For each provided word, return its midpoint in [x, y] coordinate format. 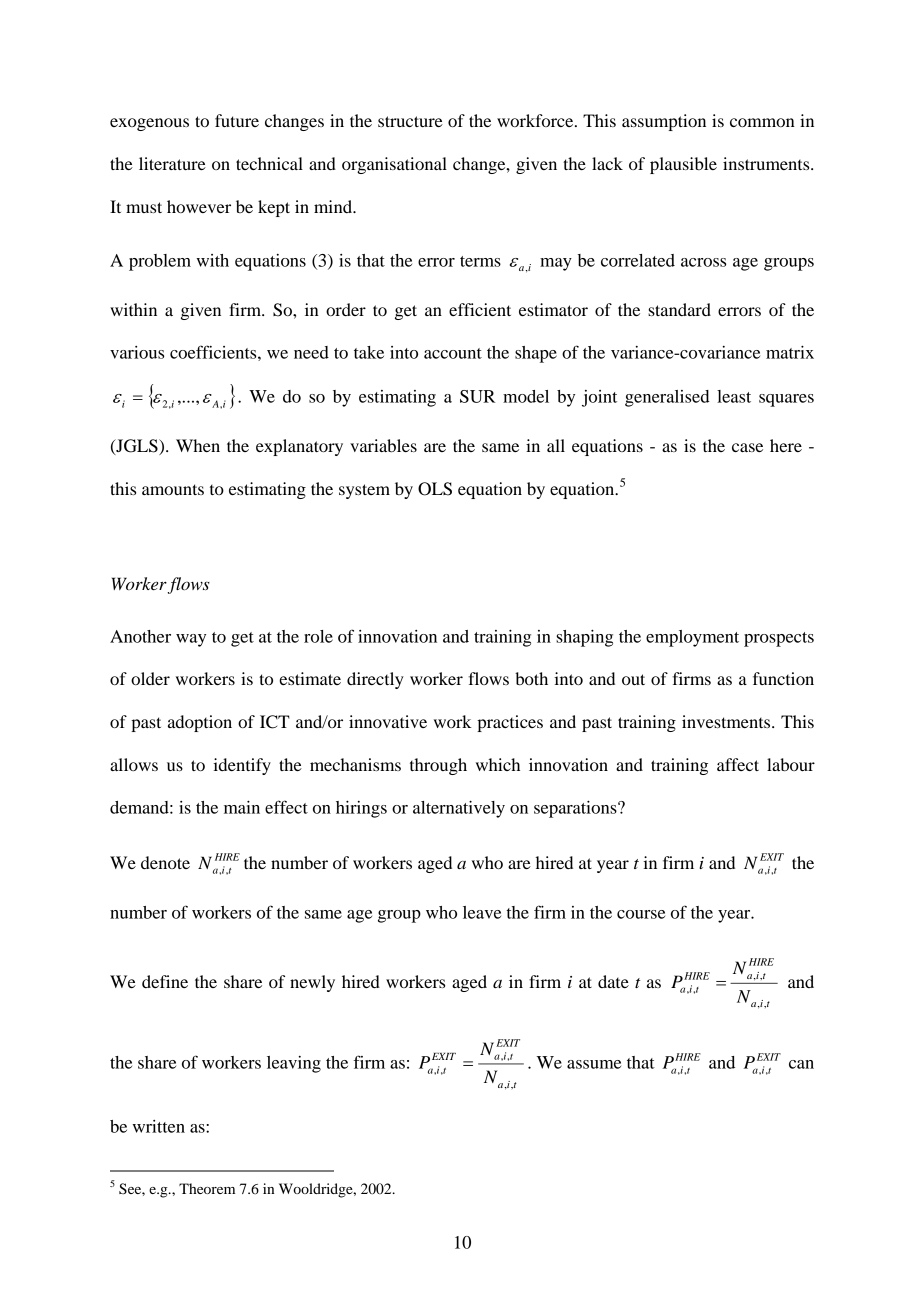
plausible [683, 165]
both [531, 678]
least [734, 396]
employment [692, 638]
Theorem [207, 1188]
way [191, 640]
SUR [478, 396]
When [198, 445]
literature [172, 163]
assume [594, 1064]
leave [482, 912]
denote [165, 862]
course [641, 914]
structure [410, 121]
